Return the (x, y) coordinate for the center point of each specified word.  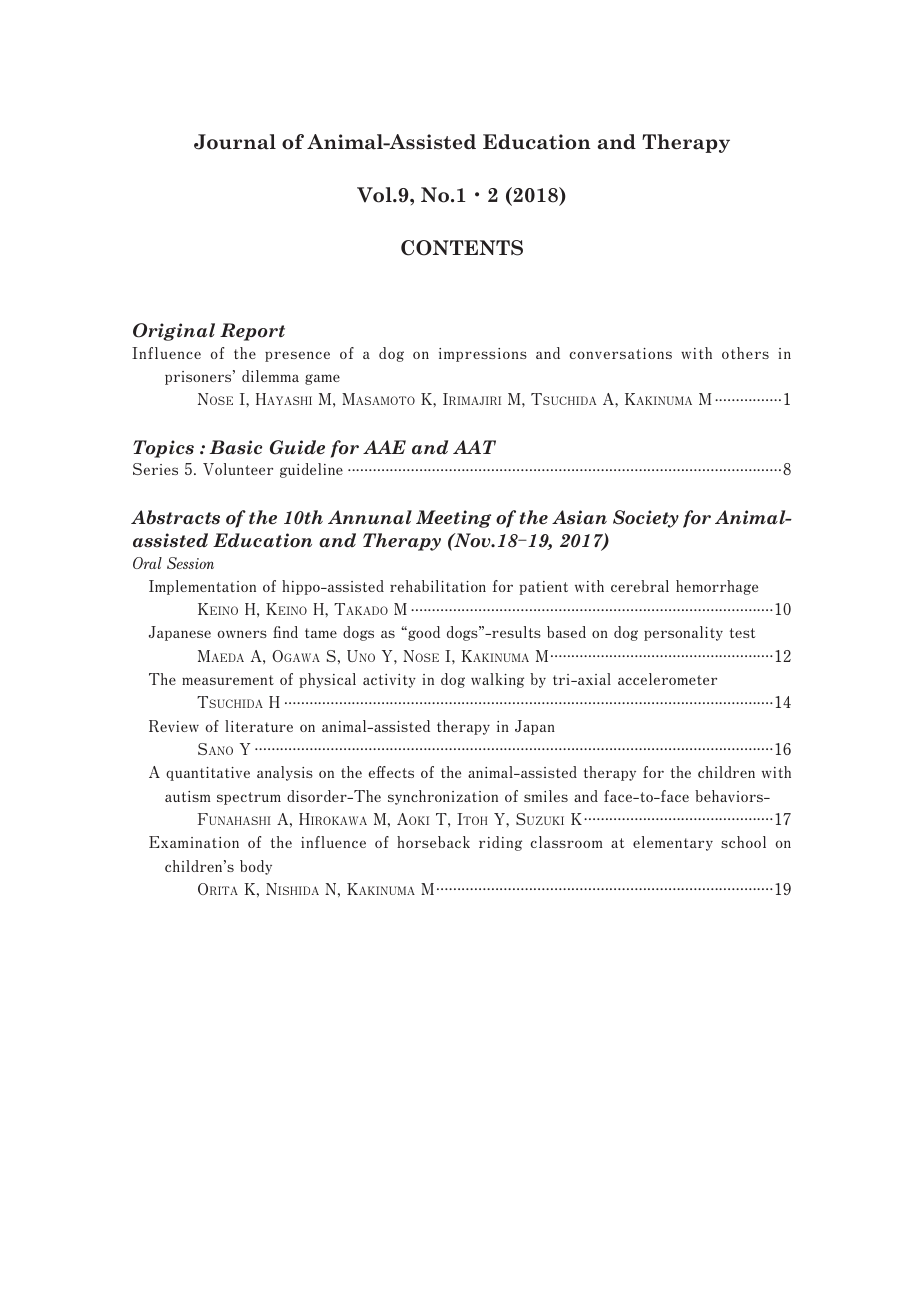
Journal (235, 142)
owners (242, 634)
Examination (194, 842)
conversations (620, 353)
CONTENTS (462, 248)
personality (683, 633)
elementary (673, 843)
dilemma (270, 376)
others (745, 353)
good (423, 633)
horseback (433, 842)
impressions (483, 355)
